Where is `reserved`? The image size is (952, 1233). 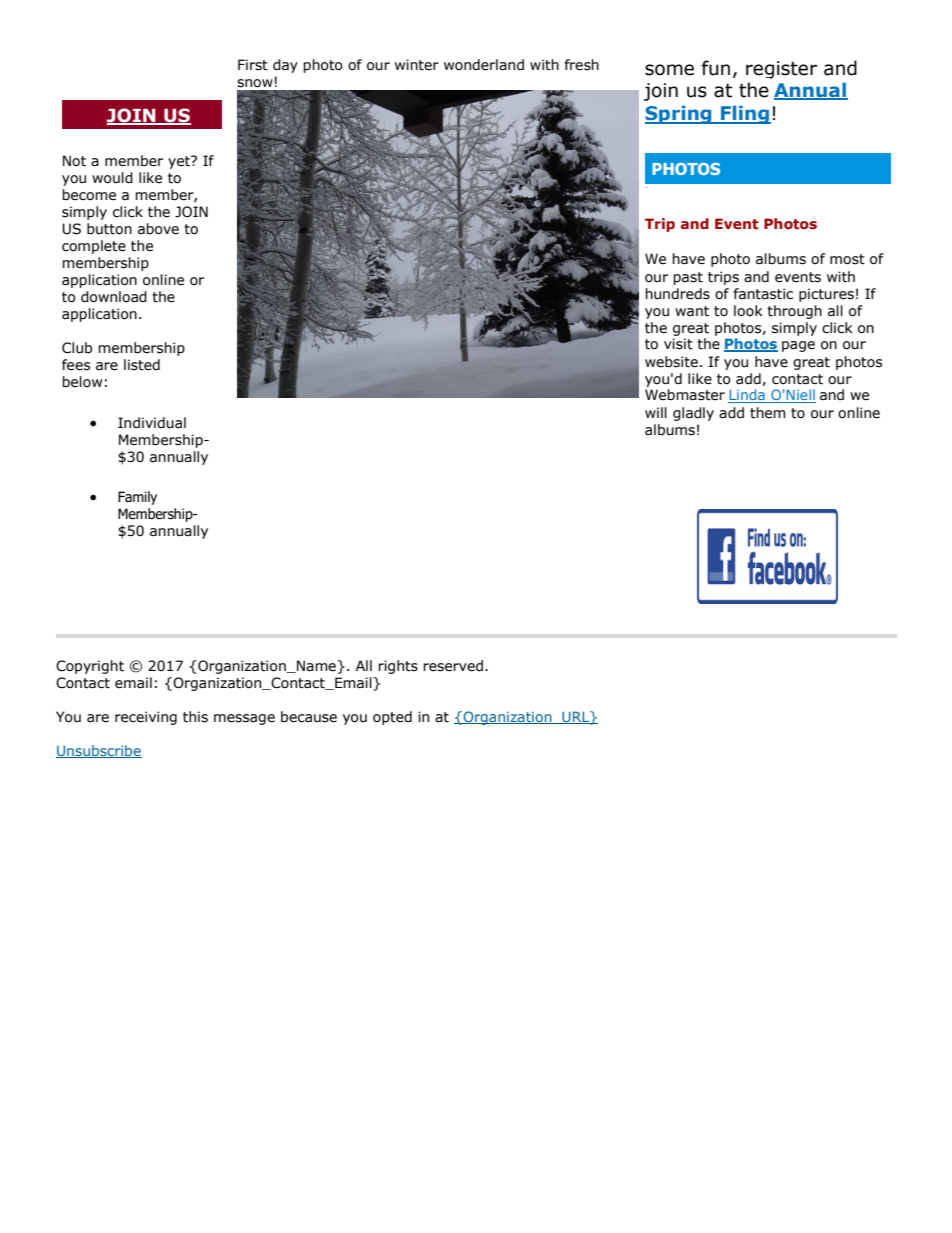
reserved is located at coordinates (453, 666).
